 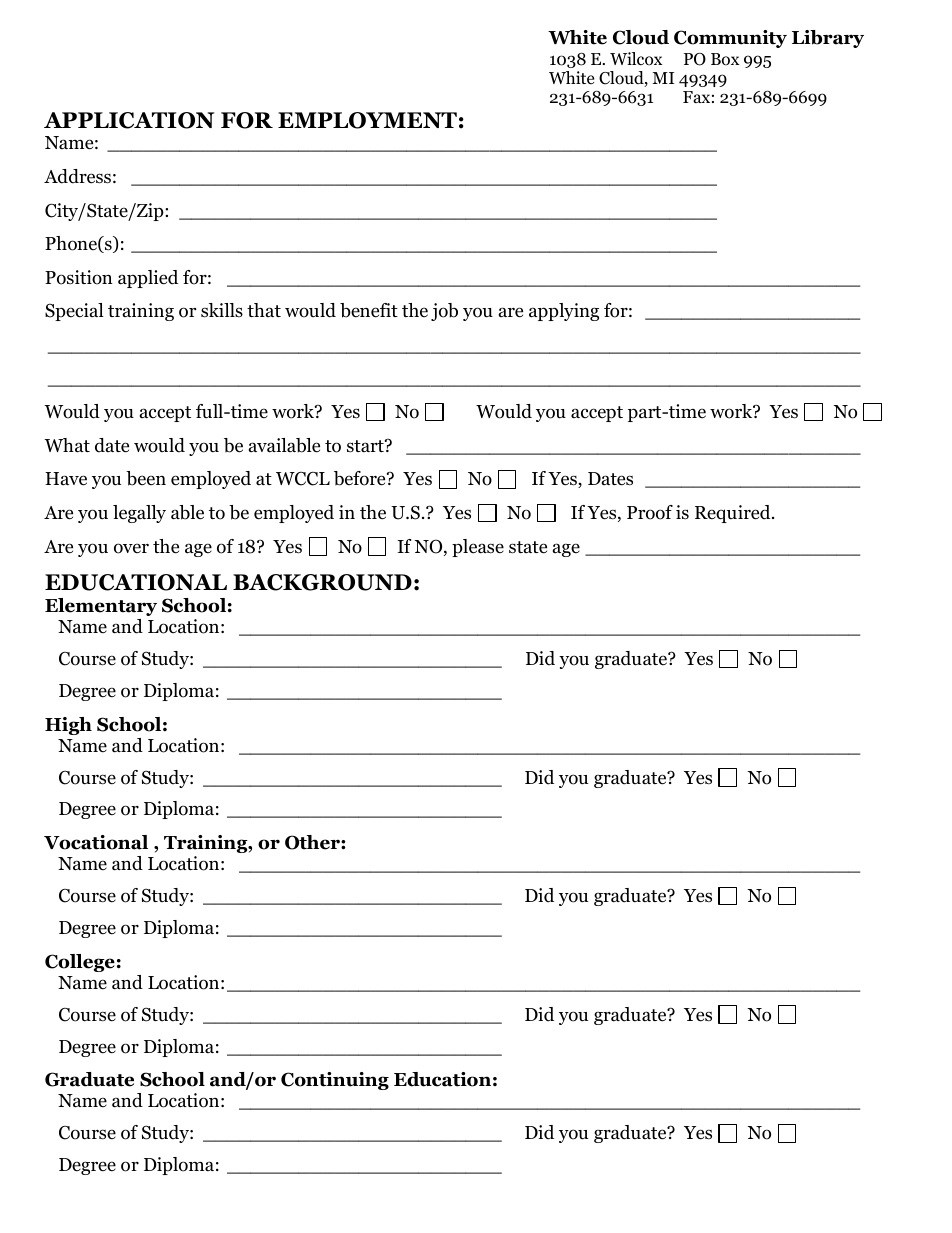 What do you see at coordinates (68, 726) in the page?
I see `High` at bounding box center [68, 726].
